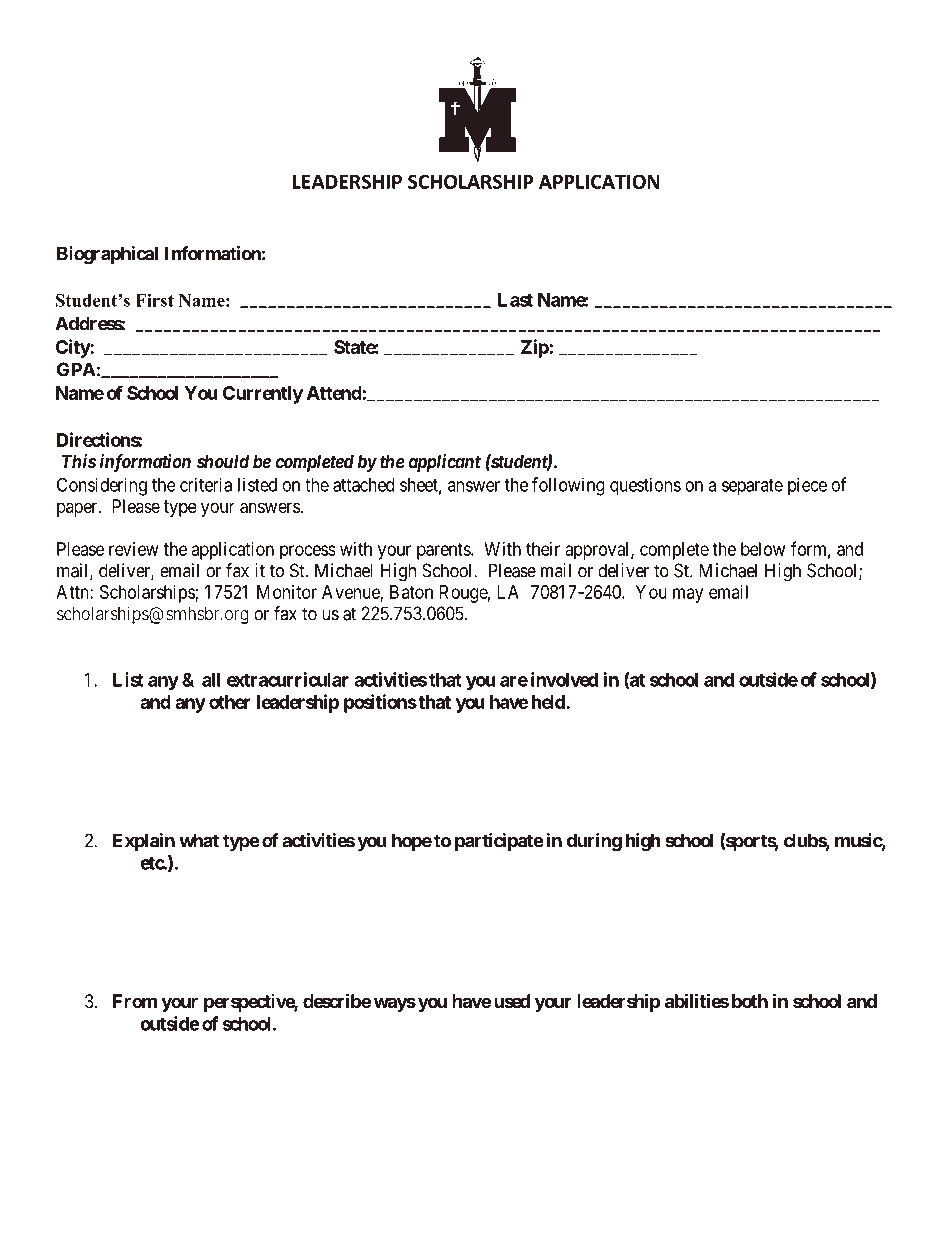  I want to click on Baton, so click(411, 592).
